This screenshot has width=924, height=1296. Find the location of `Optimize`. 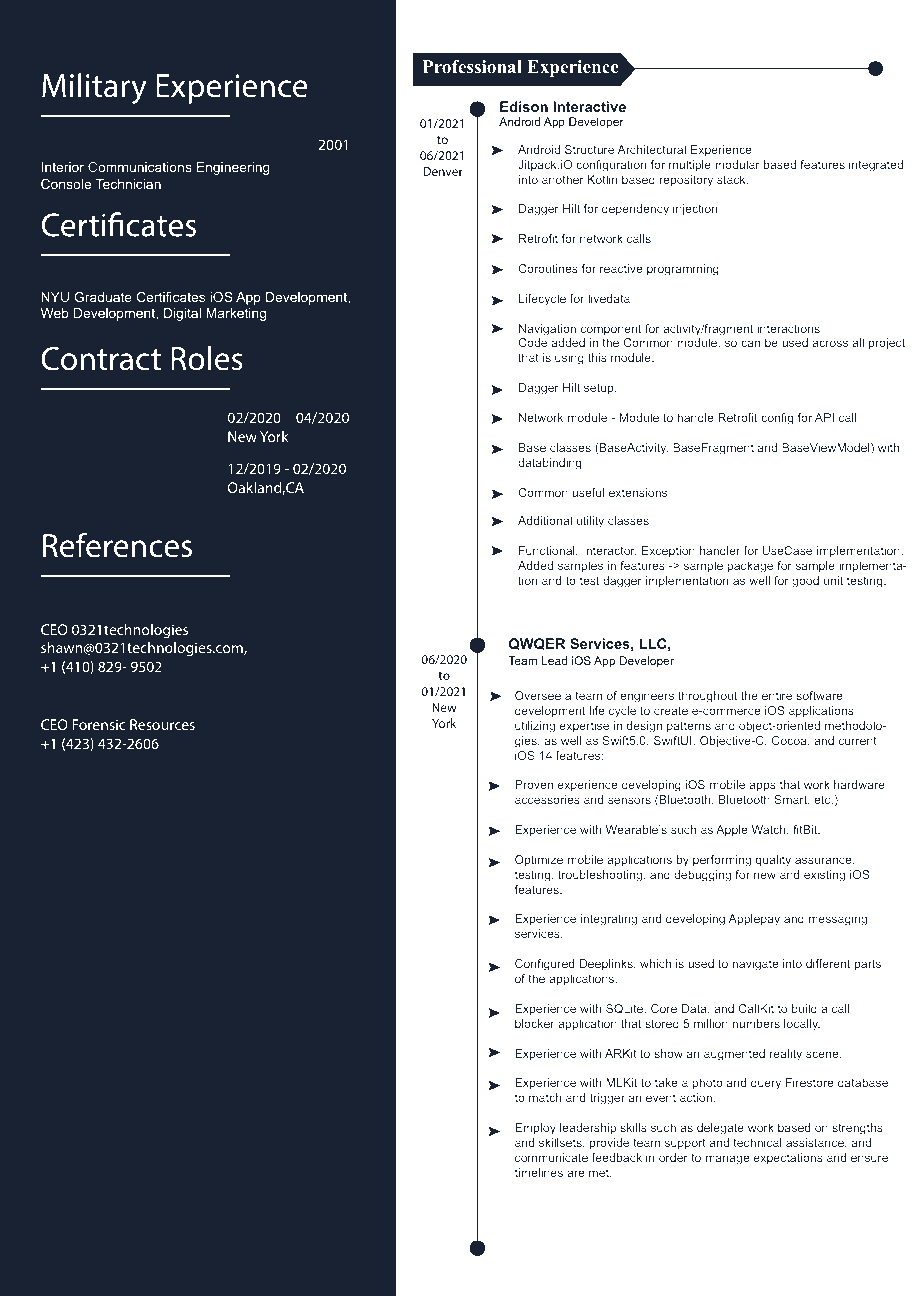

Optimize is located at coordinates (539, 861).
